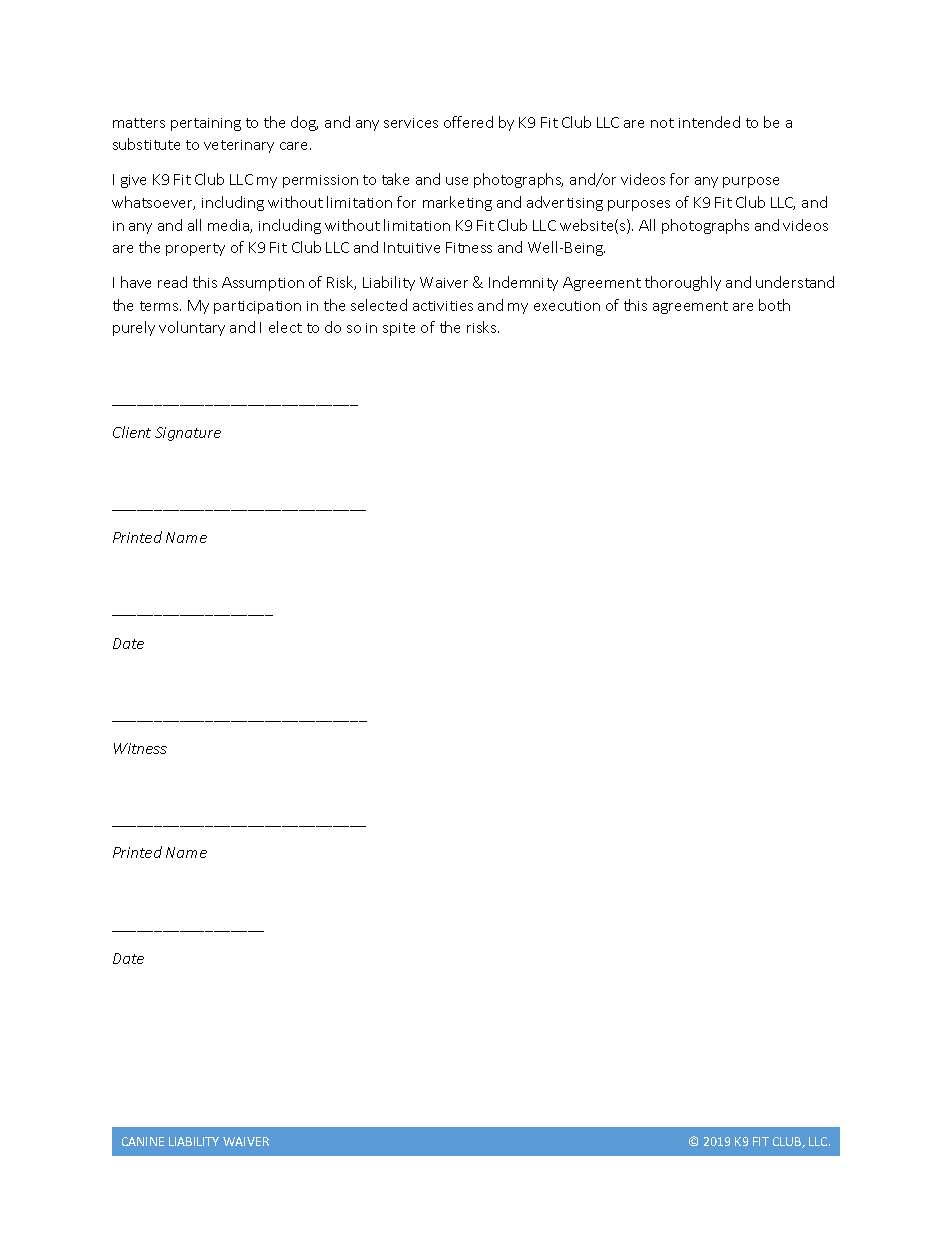 The image size is (952, 1233). What do you see at coordinates (683, 283) in the image?
I see `thoroughly` at bounding box center [683, 283].
